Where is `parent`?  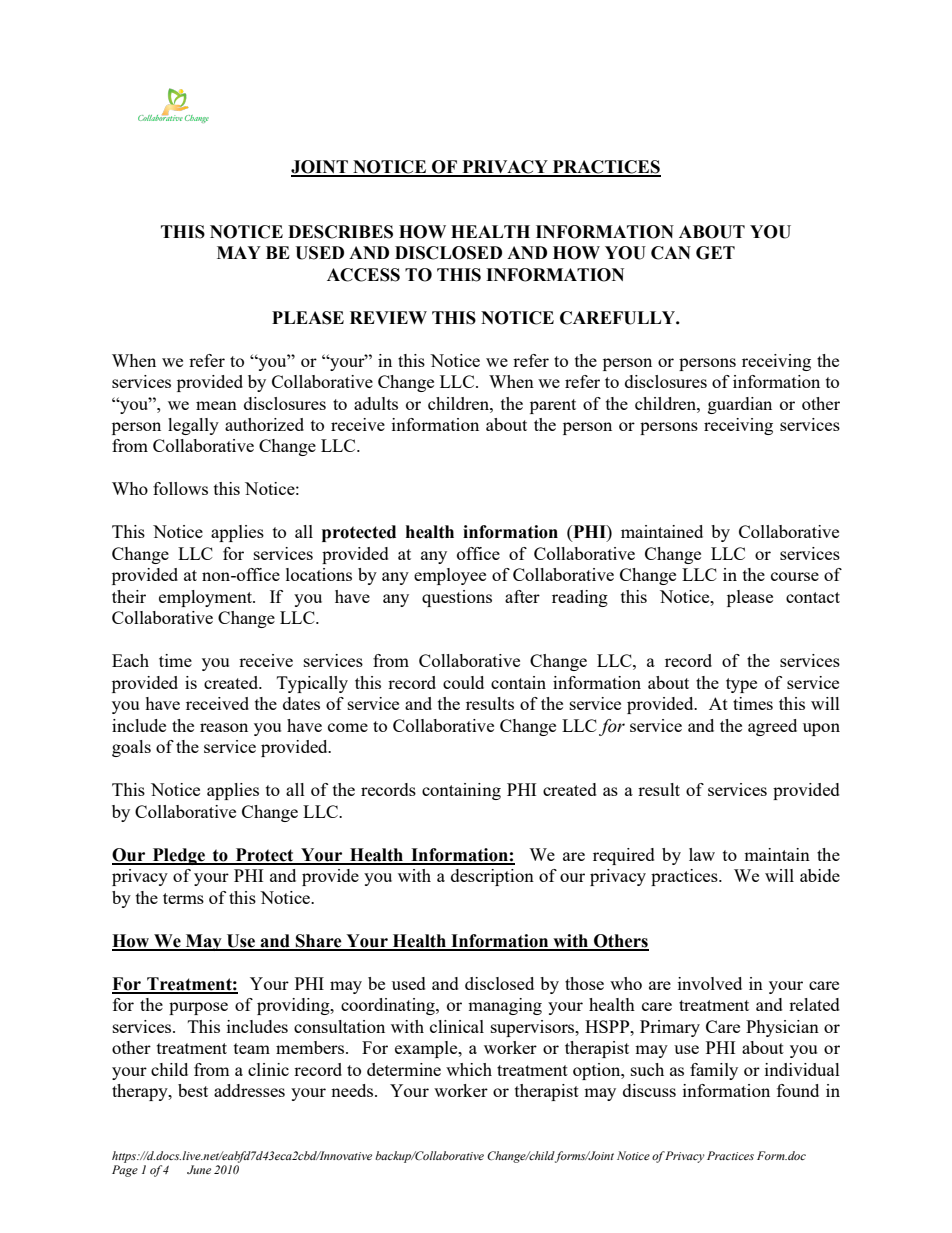
parent is located at coordinates (553, 406).
